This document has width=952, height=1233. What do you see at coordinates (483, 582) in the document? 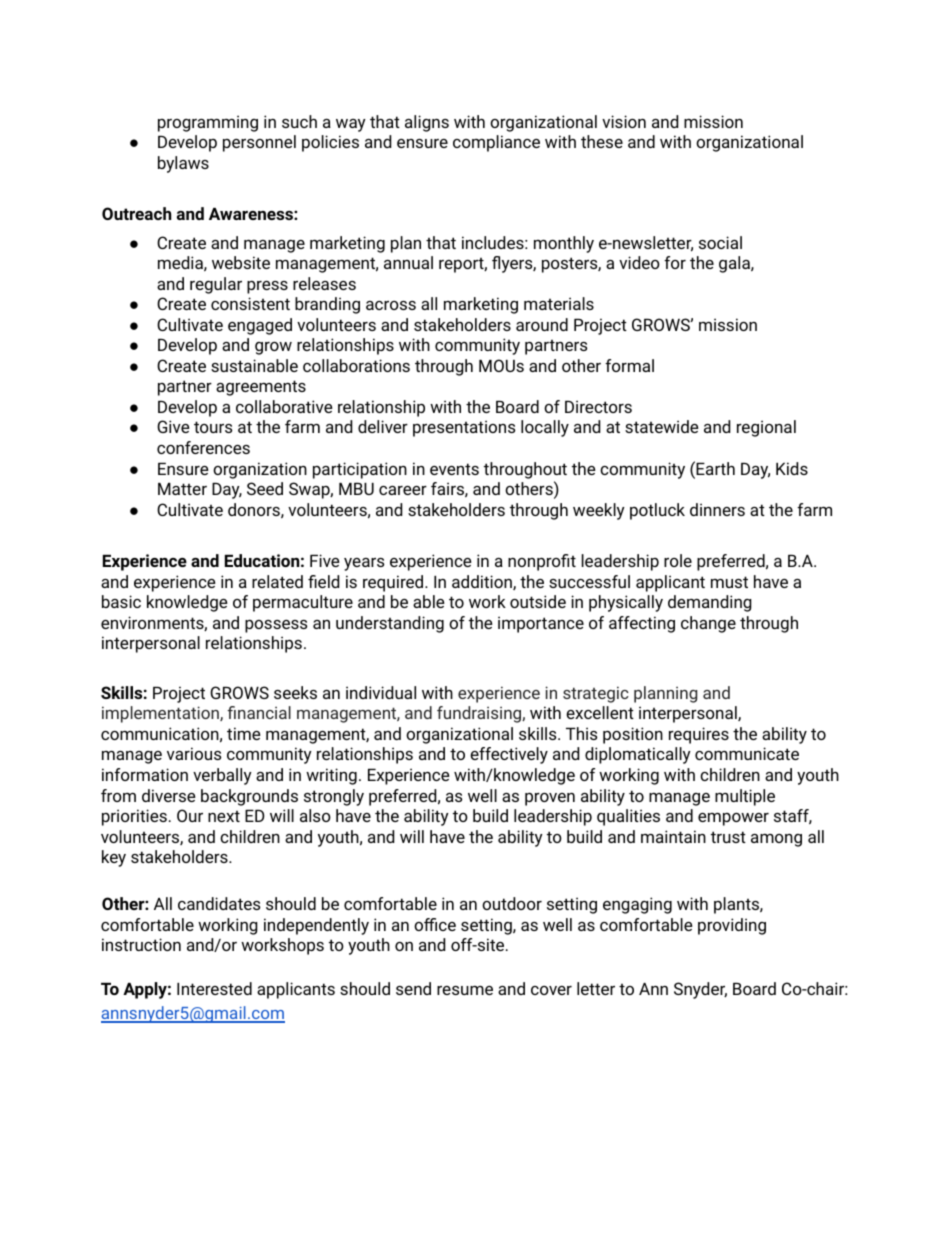
I see `addition` at bounding box center [483, 582].
